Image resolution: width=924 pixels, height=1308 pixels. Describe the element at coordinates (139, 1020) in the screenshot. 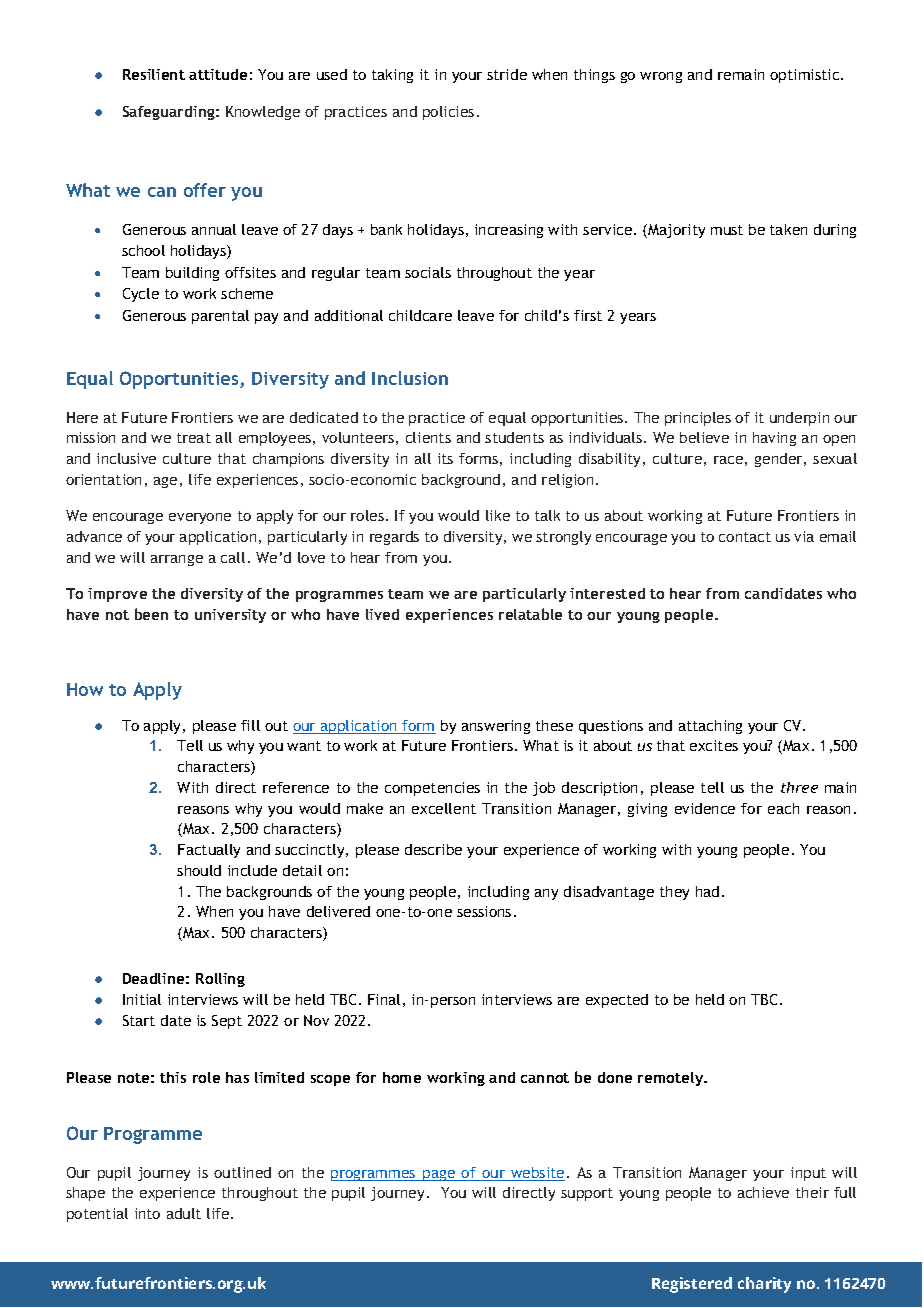

I see `Start` at that location.
